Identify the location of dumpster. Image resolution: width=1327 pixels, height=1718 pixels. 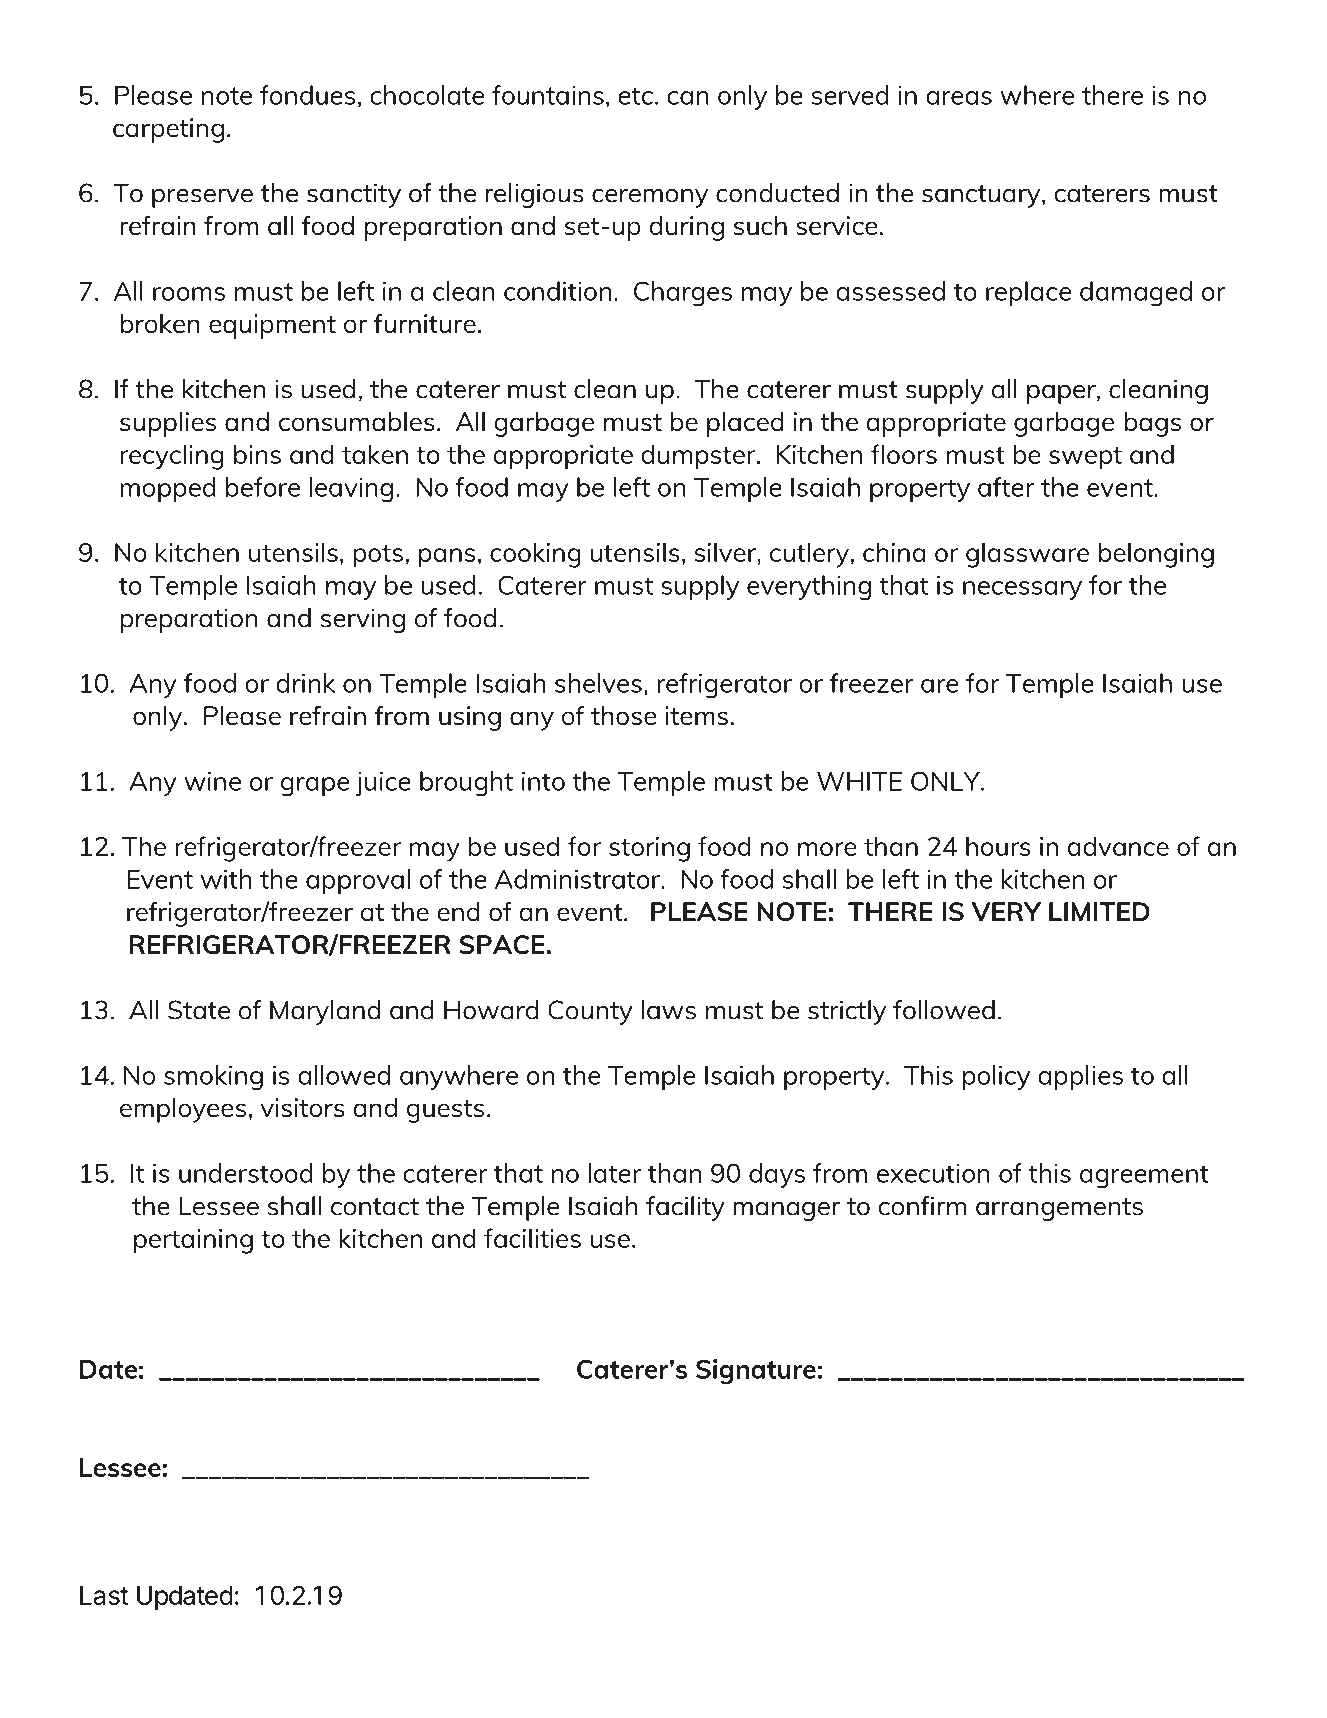
(699, 457).
